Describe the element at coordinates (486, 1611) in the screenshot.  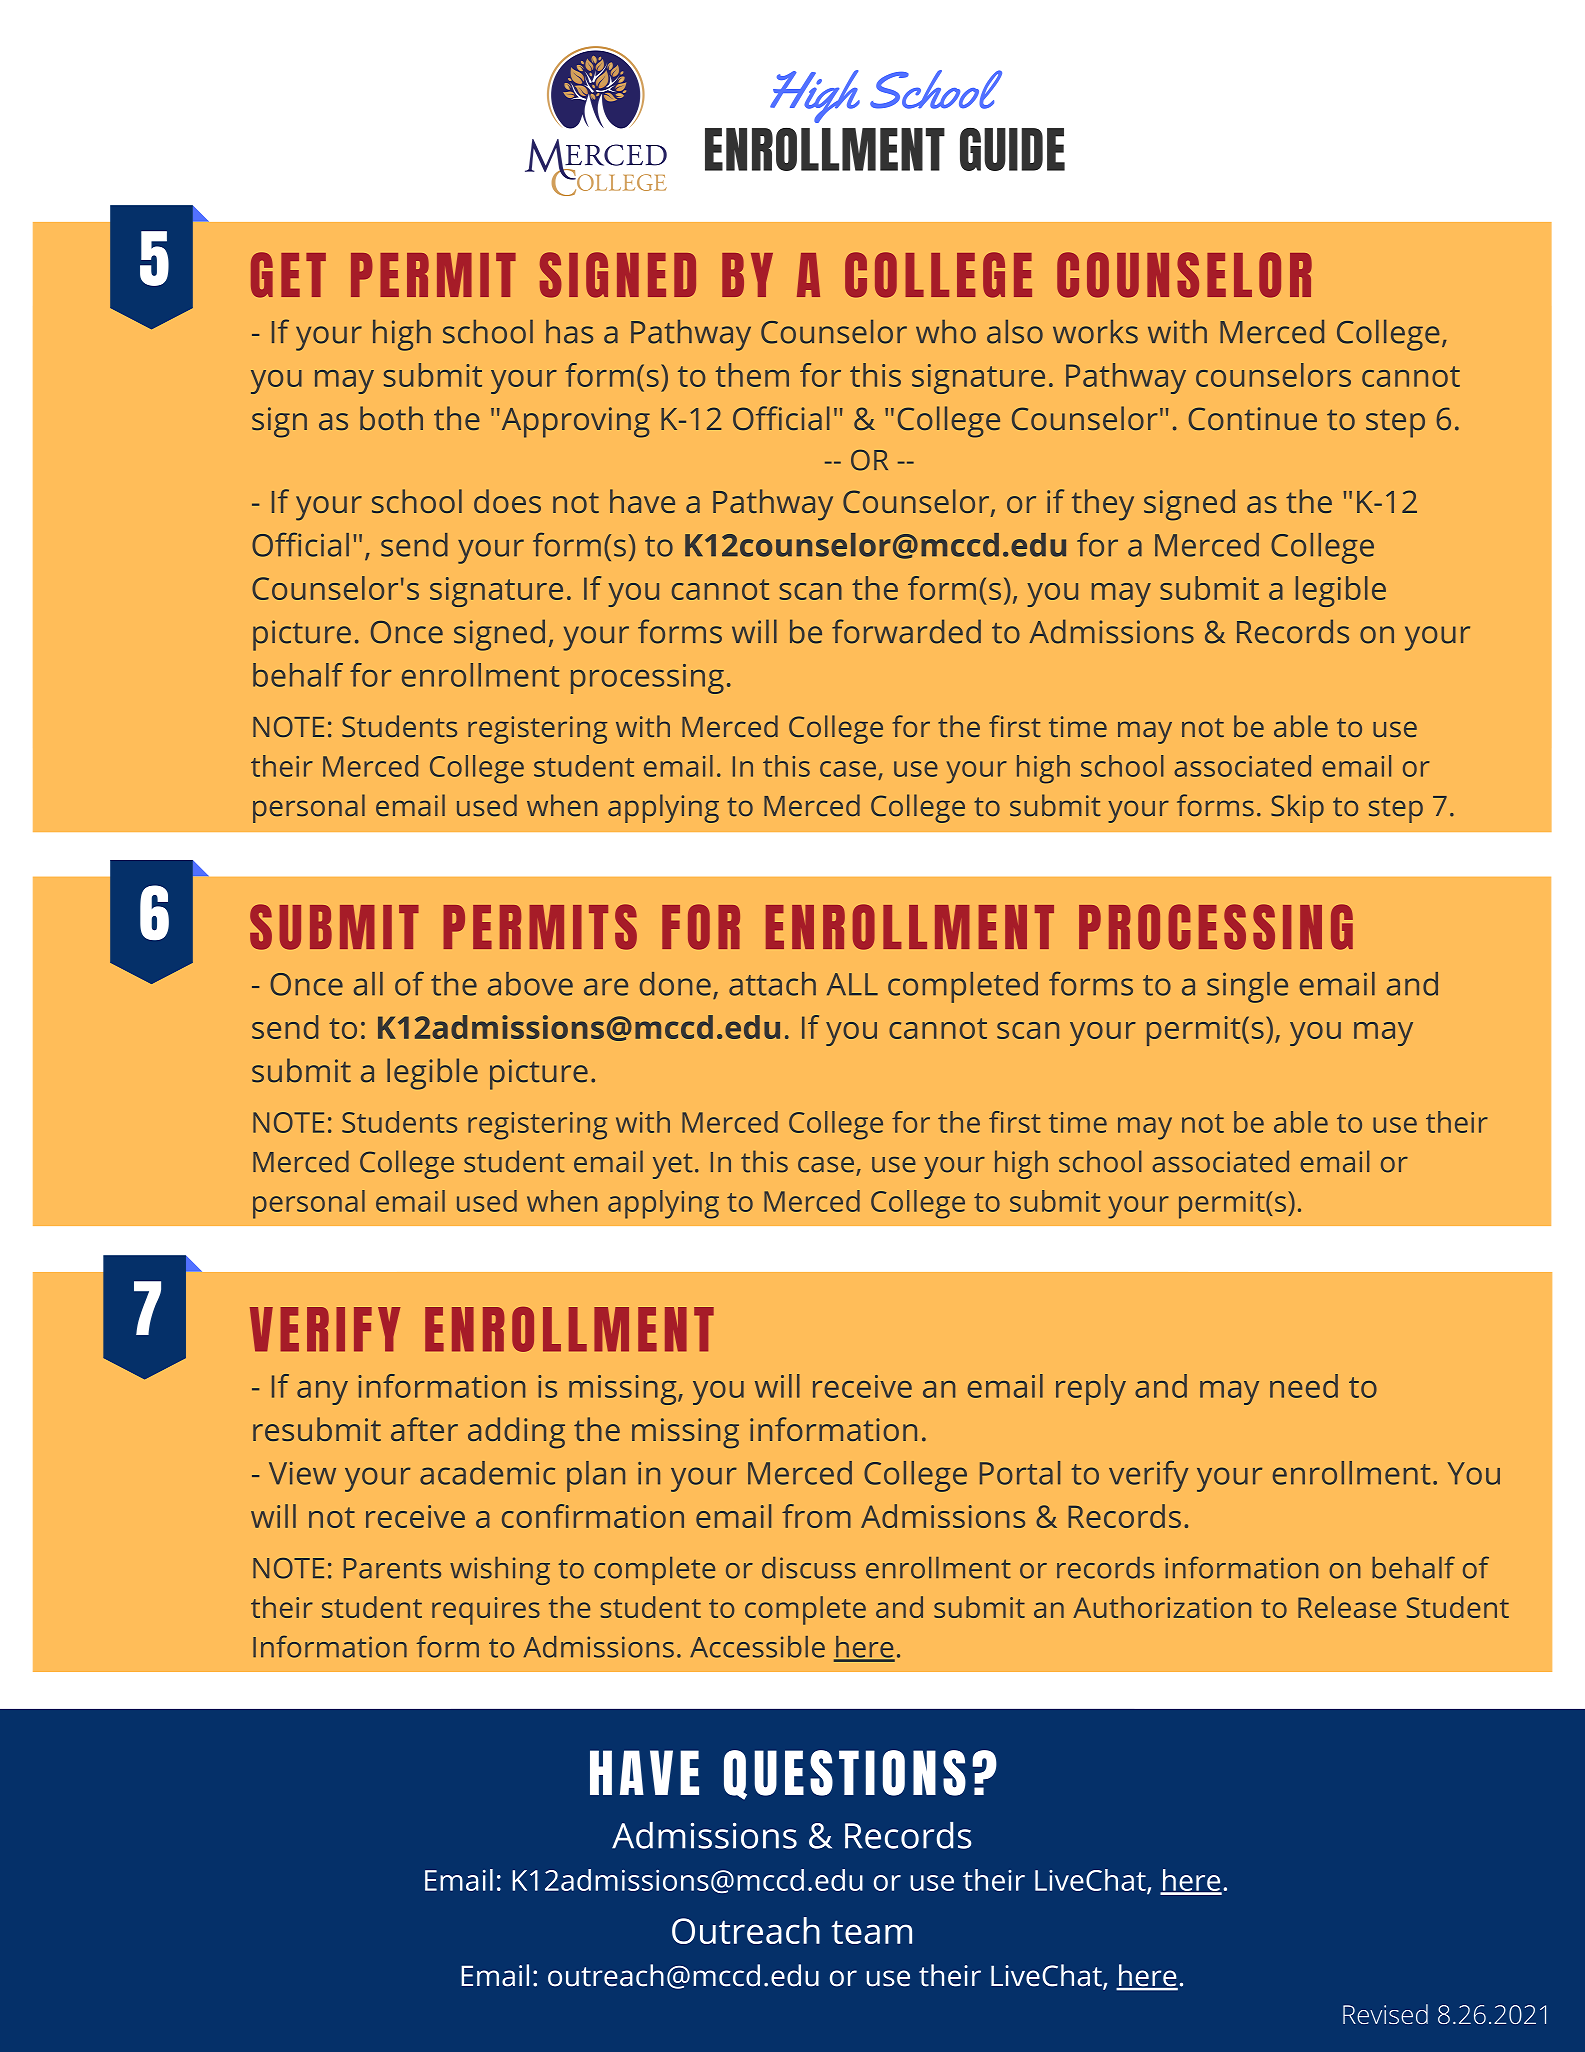
I see `requires` at that location.
